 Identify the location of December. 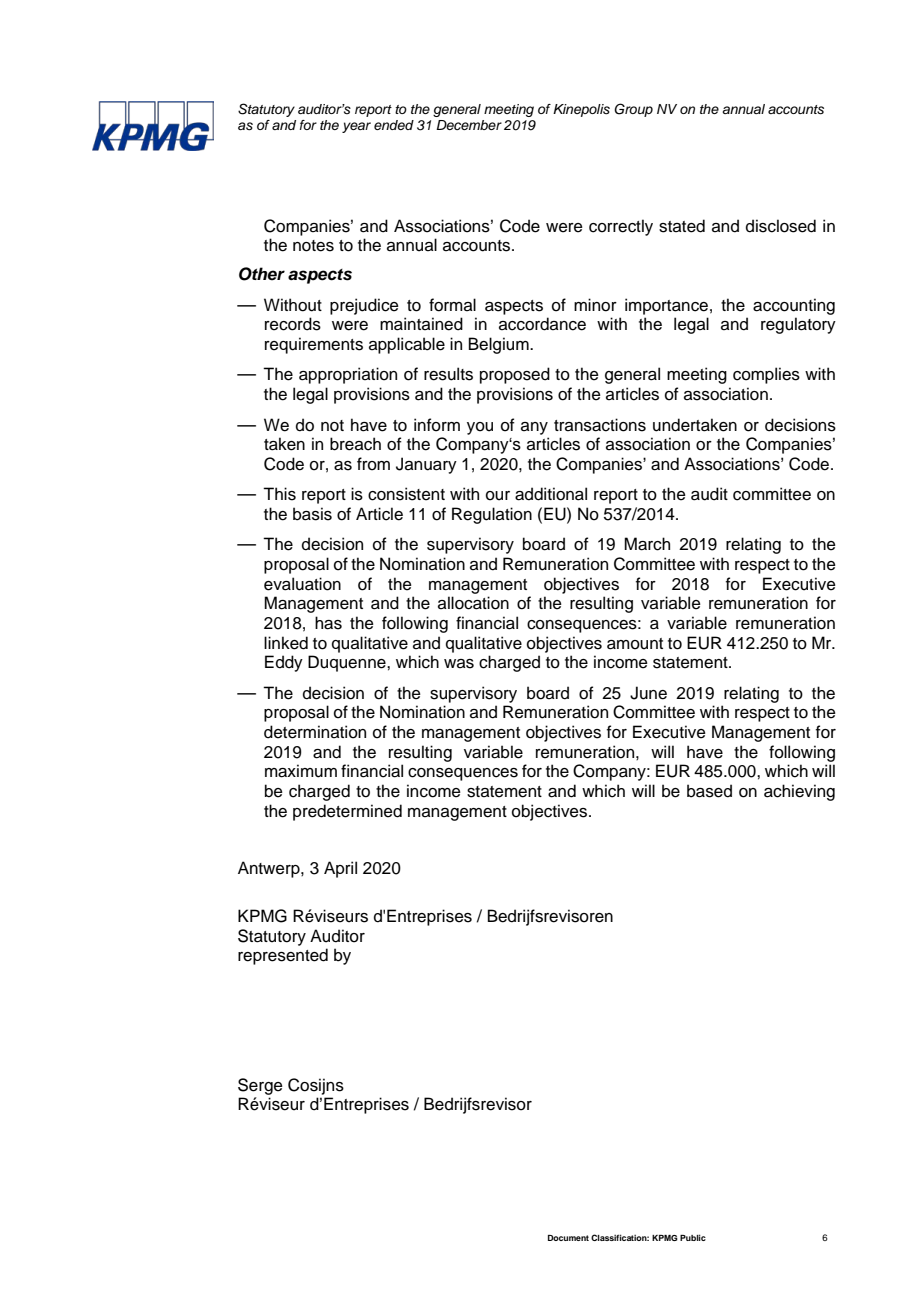
(469, 125).
